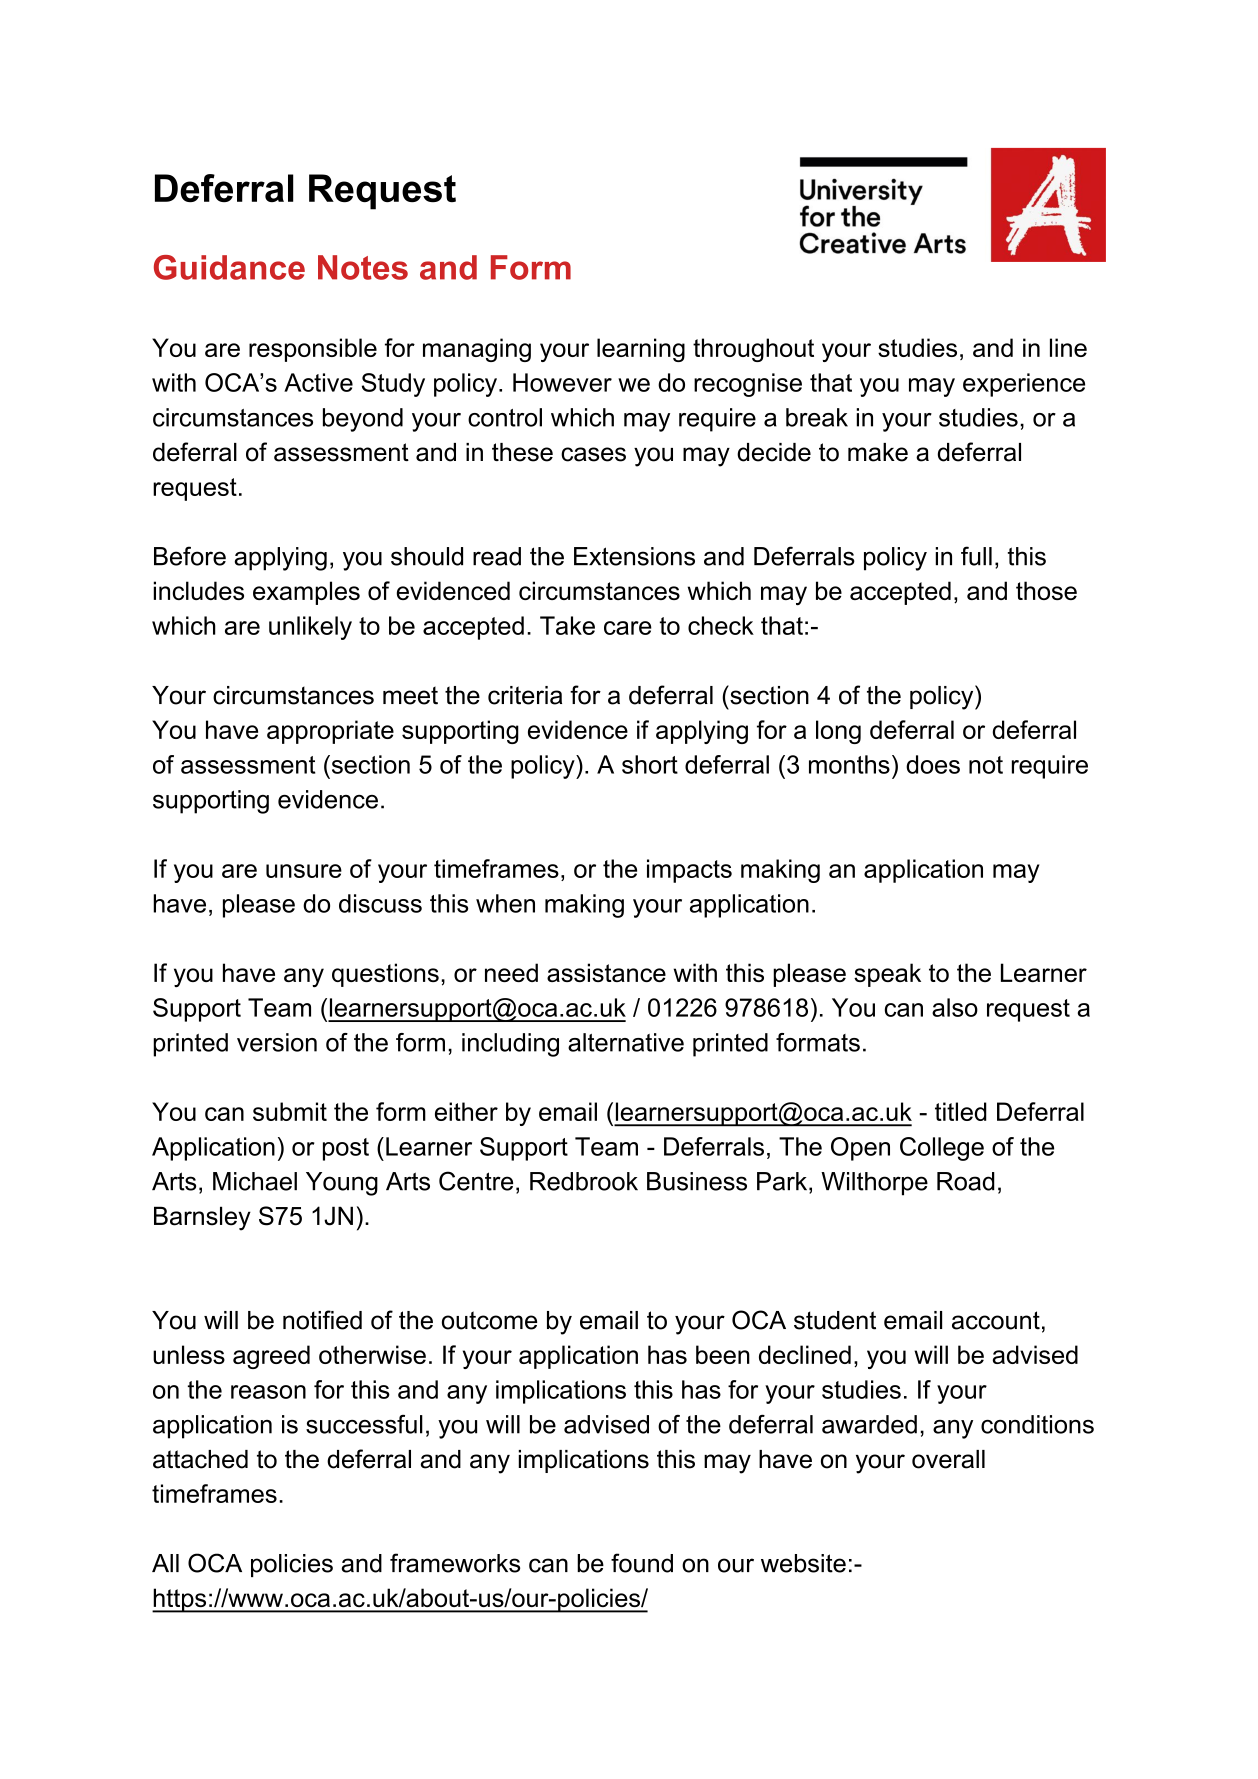 This screenshot has width=1258, height=1779. Describe the element at coordinates (1024, 385) in the screenshot. I see `experience` at that location.
